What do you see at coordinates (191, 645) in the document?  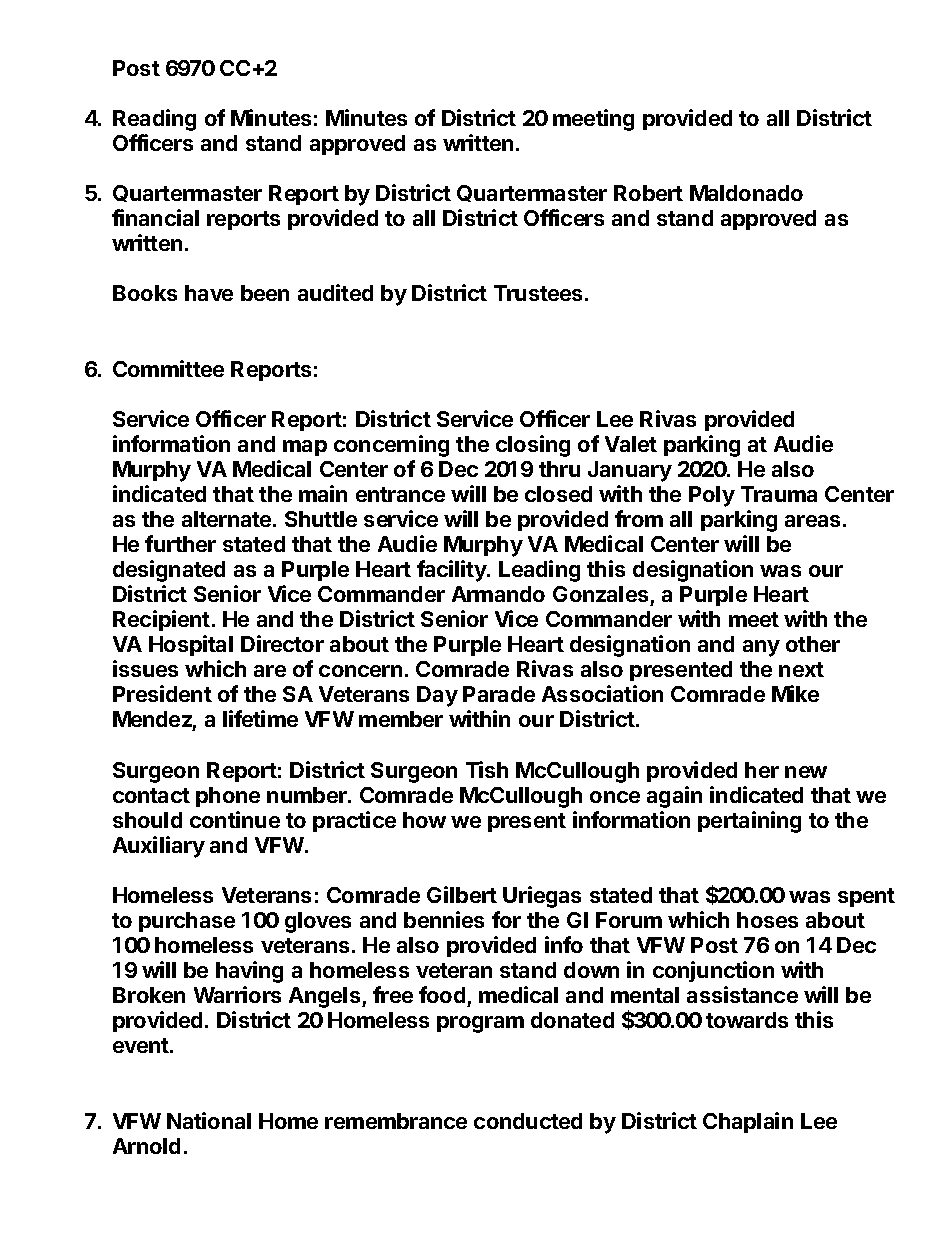 I see `Hospital` at bounding box center [191, 645].
